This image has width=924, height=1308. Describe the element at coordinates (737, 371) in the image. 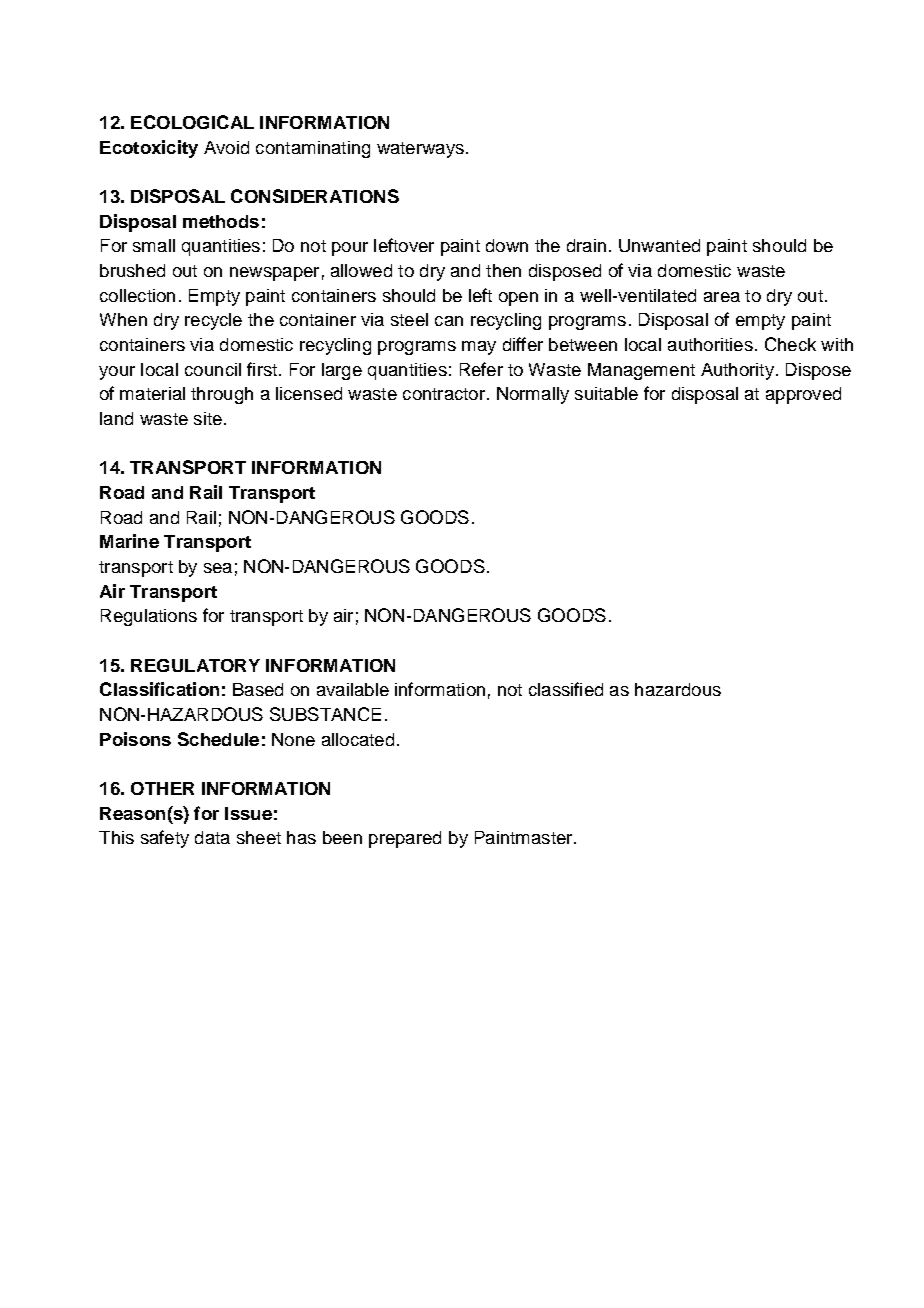

I see `Authority` at that location.
